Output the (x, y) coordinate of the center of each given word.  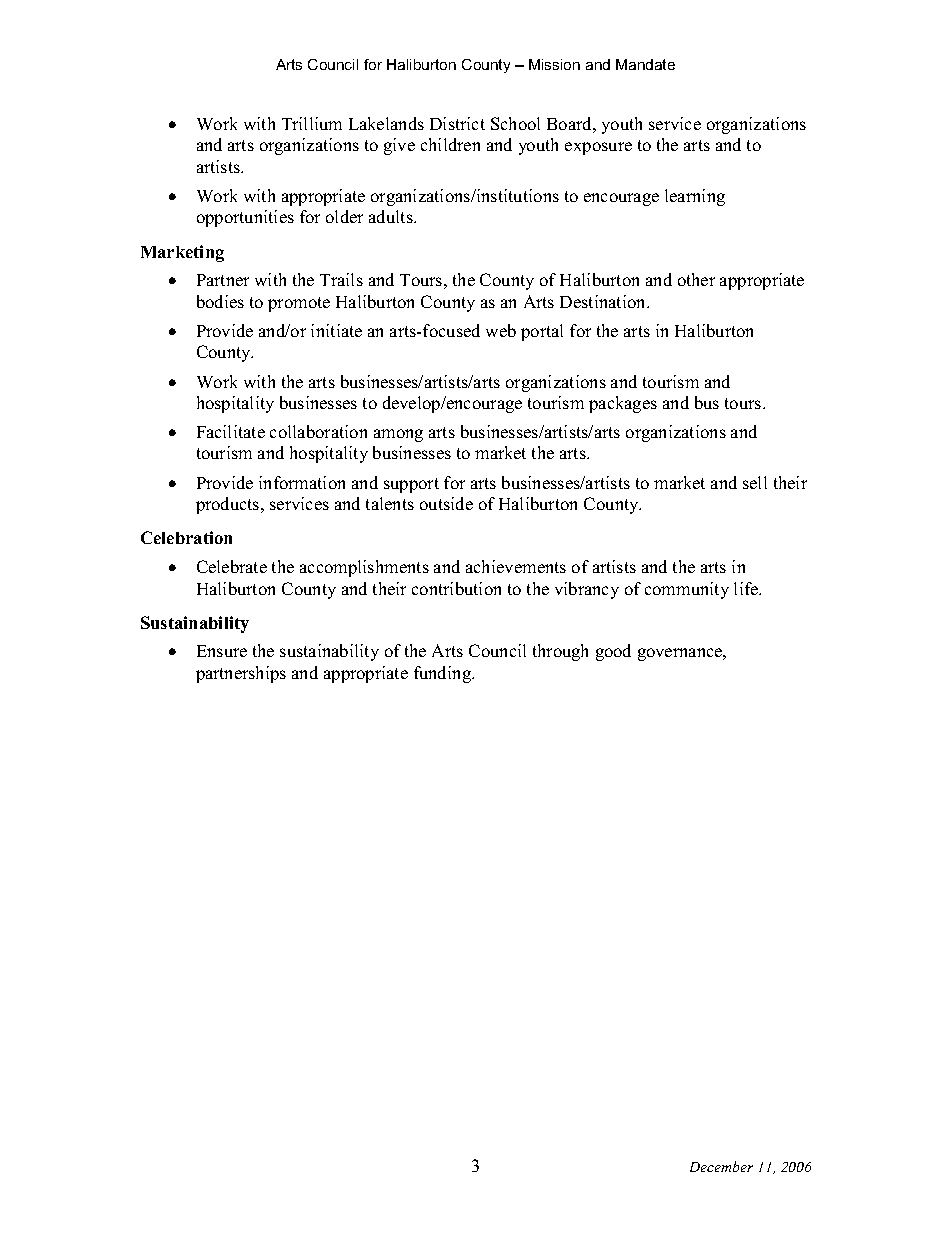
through (560, 652)
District (457, 123)
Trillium (312, 123)
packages (623, 404)
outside (446, 503)
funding (443, 674)
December (721, 1166)
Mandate (645, 64)
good (613, 652)
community (687, 590)
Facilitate (231, 431)
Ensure (222, 651)
